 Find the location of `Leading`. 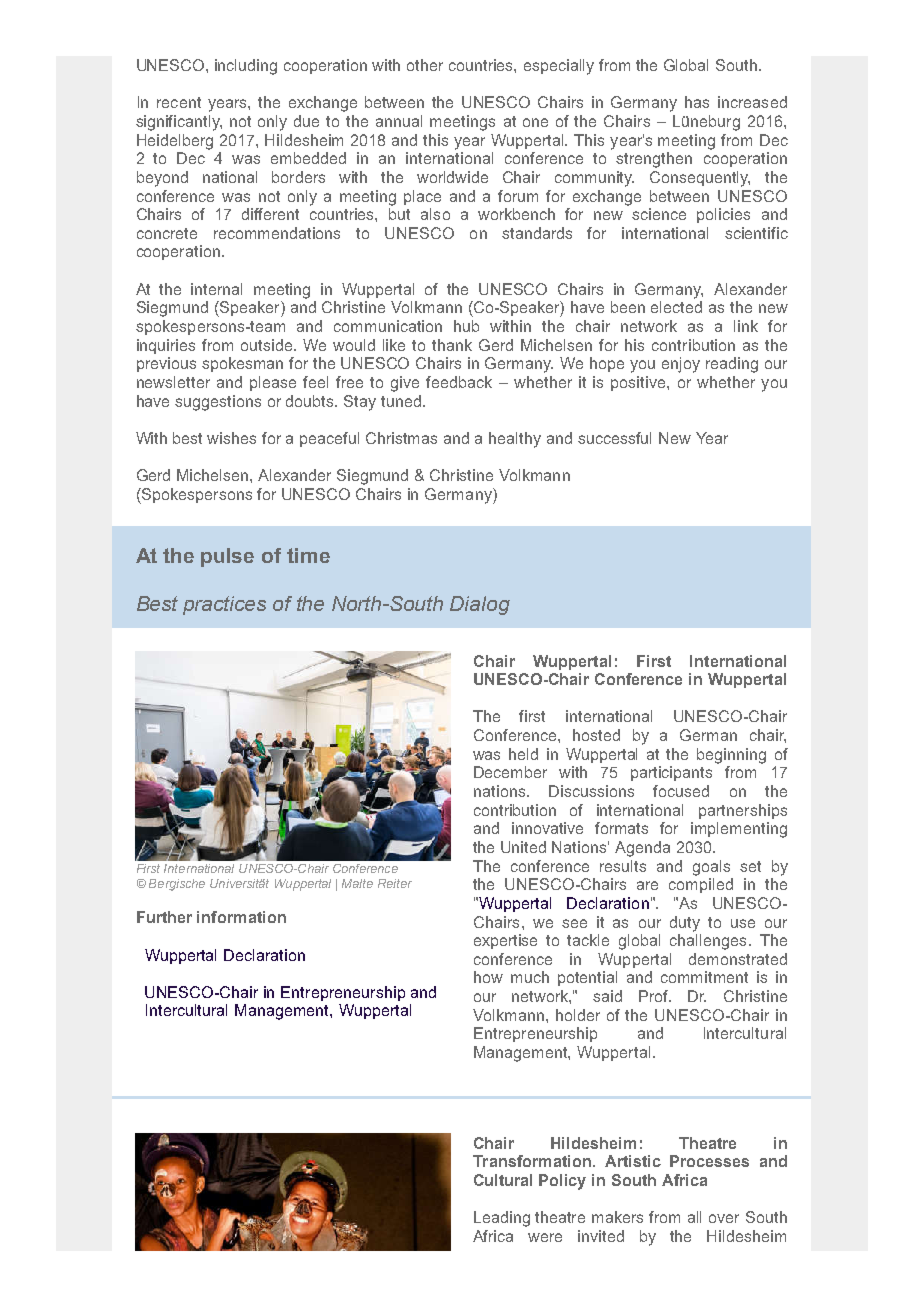

Leading is located at coordinates (502, 1219).
